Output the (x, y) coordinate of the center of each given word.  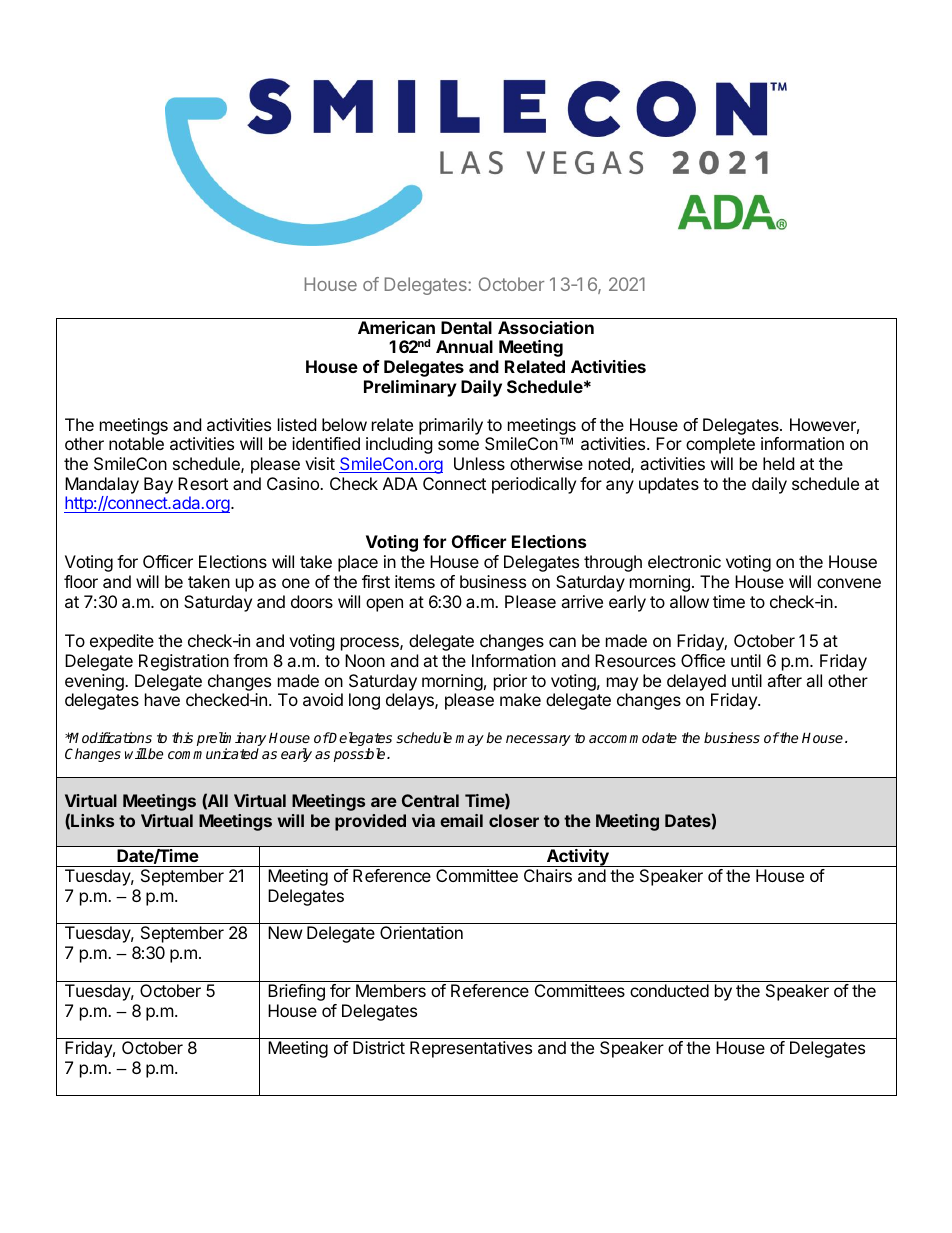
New (285, 932)
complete (720, 445)
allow (689, 601)
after (784, 680)
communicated (213, 753)
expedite (122, 642)
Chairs (548, 875)
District (379, 1047)
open (384, 605)
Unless (479, 463)
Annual (464, 346)
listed (297, 424)
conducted (669, 990)
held (778, 463)
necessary (538, 740)
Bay (158, 485)
